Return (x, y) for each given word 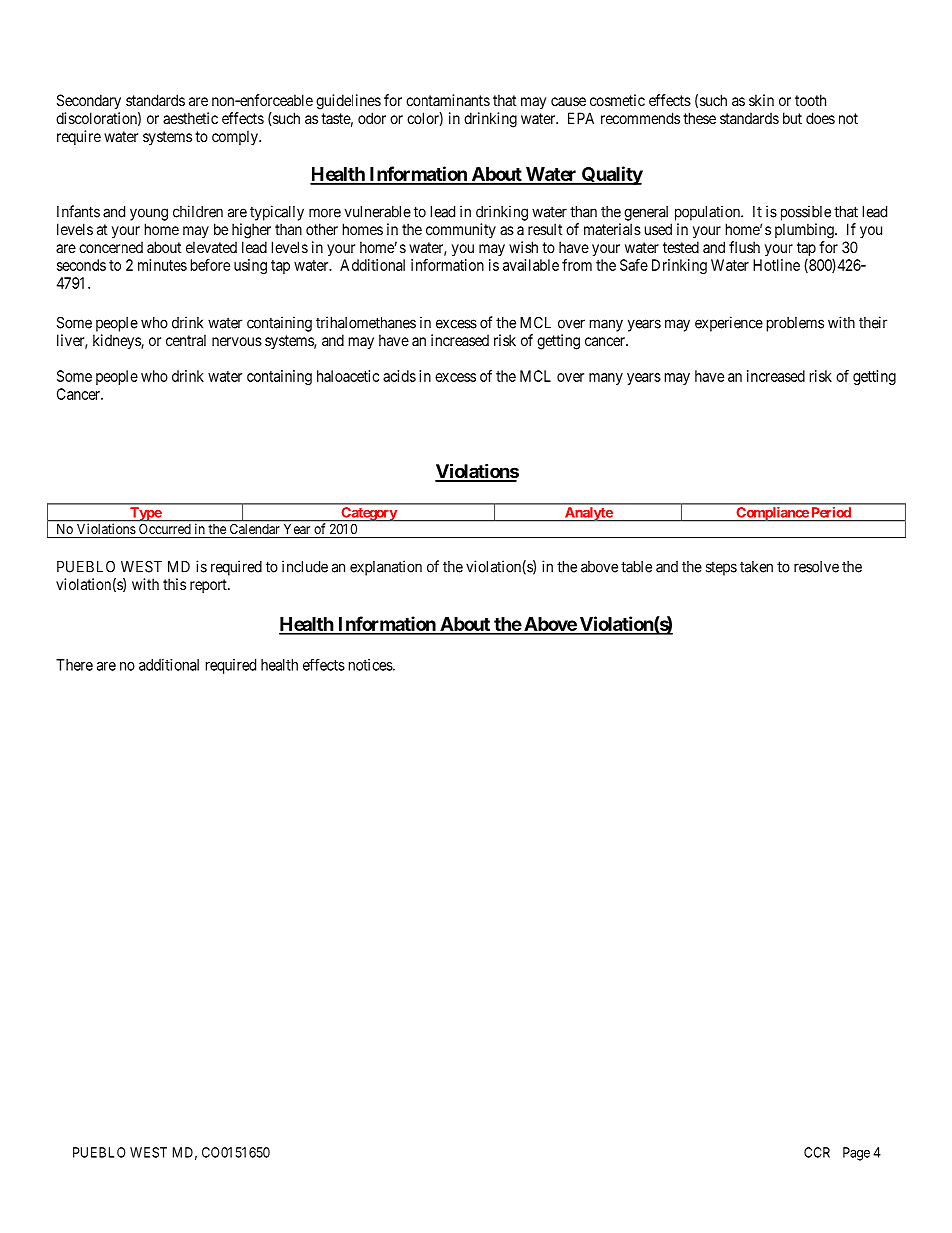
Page (856, 1154)
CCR (817, 1152)
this (174, 584)
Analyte (588, 514)
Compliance (772, 514)
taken (756, 567)
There (74, 665)
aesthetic (190, 118)
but (792, 118)
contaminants (448, 100)
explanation (386, 568)
